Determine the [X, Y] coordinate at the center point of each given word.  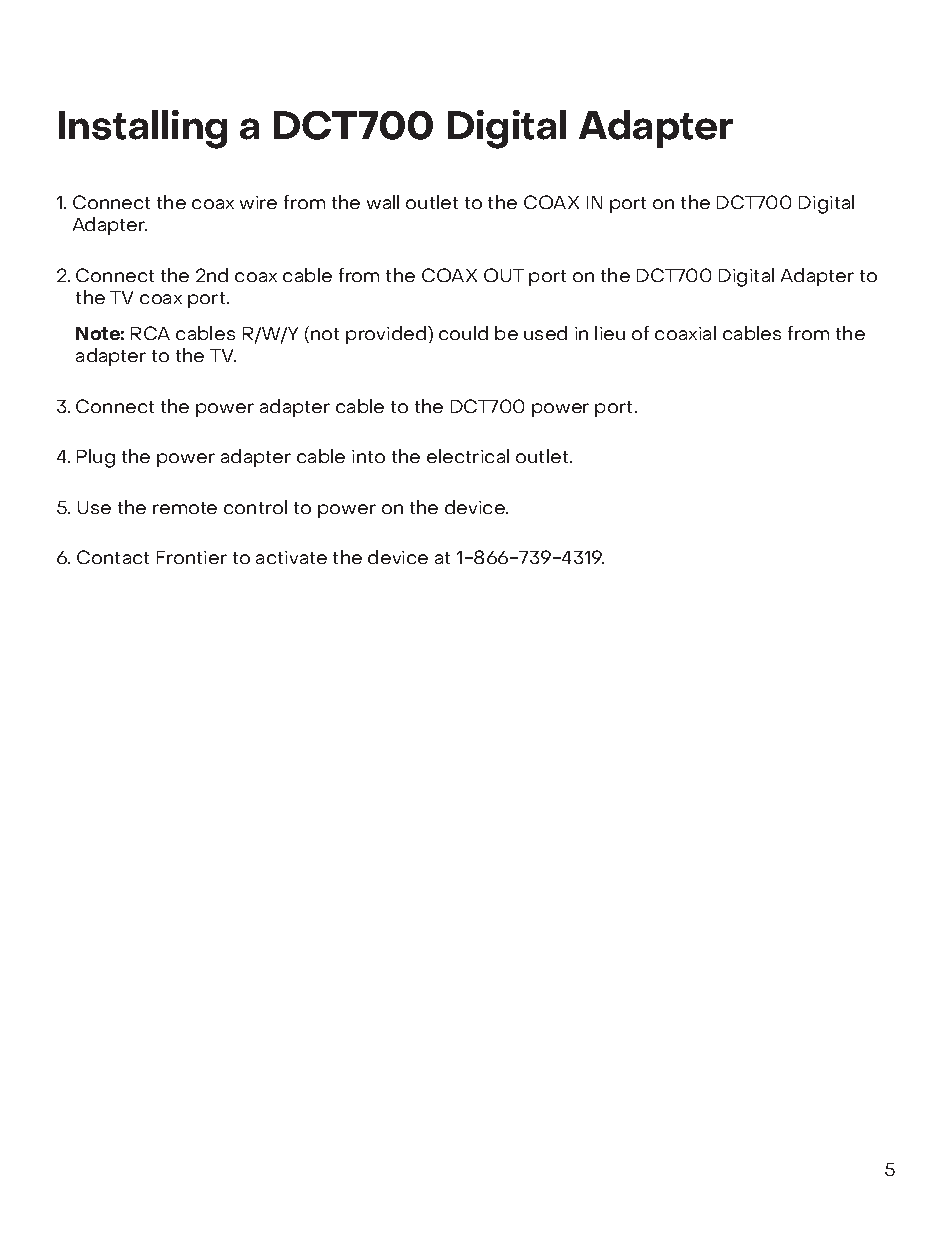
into [368, 456]
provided [387, 335]
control [255, 507]
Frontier [192, 557]
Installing [143, 129]
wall [383, 202]
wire [258, 202]
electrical [468, 456]
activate [291, 557]
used [545, 333]
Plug [96, 458]
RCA [150, 333]
